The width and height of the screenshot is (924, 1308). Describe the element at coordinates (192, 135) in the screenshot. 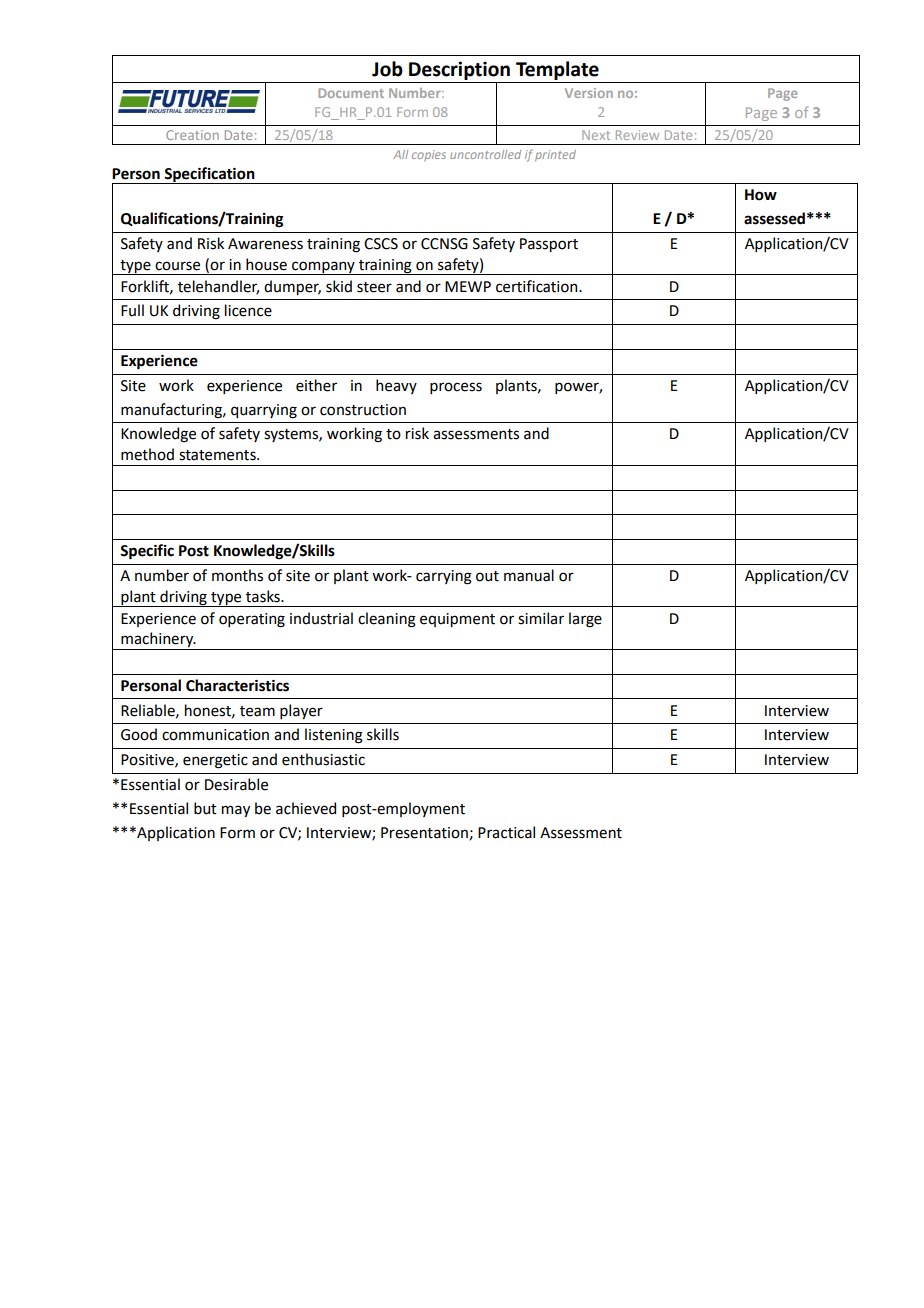

I see `Creation` at that location.
